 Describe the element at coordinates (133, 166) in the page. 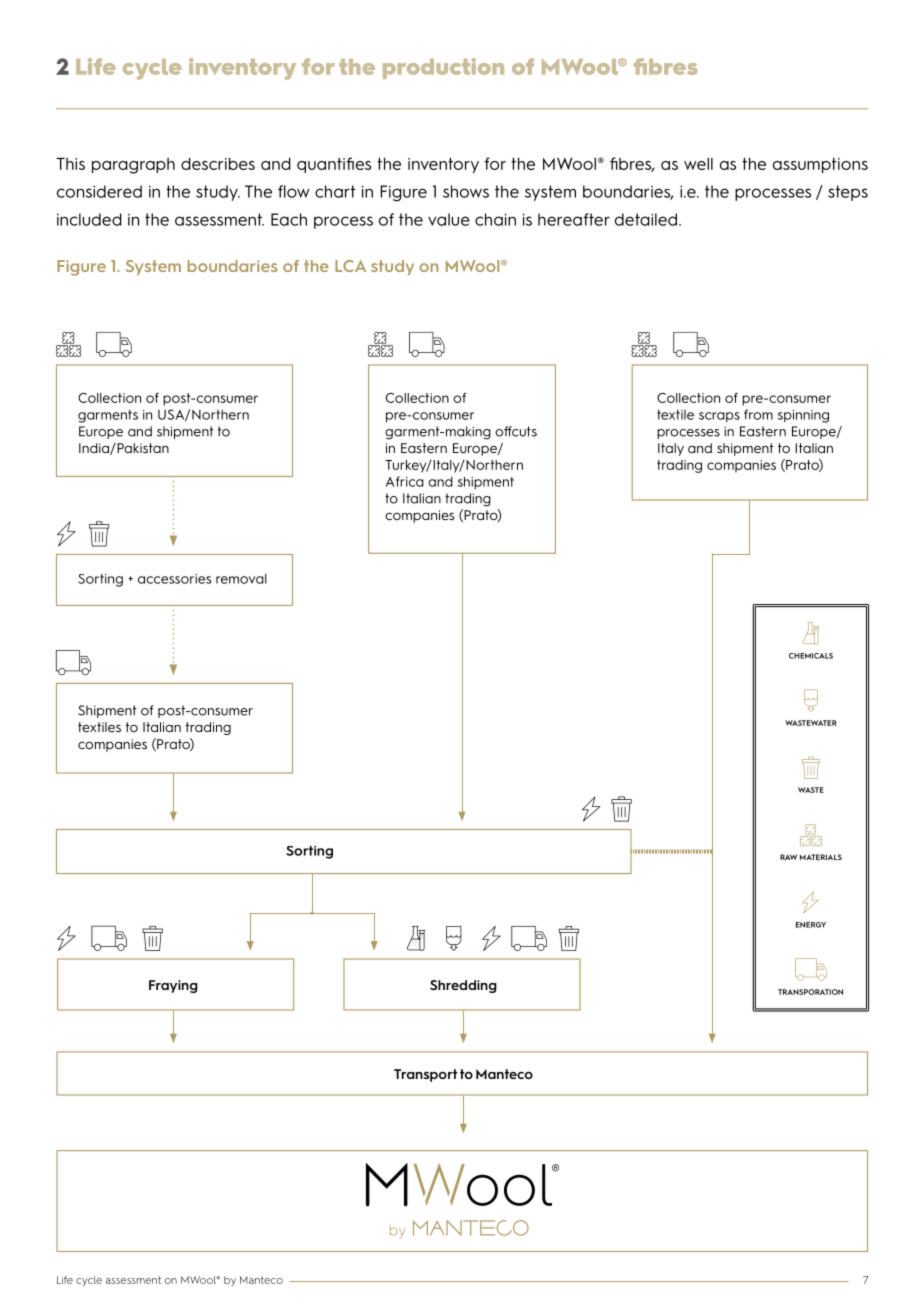

I see `paragraph` at that location.
